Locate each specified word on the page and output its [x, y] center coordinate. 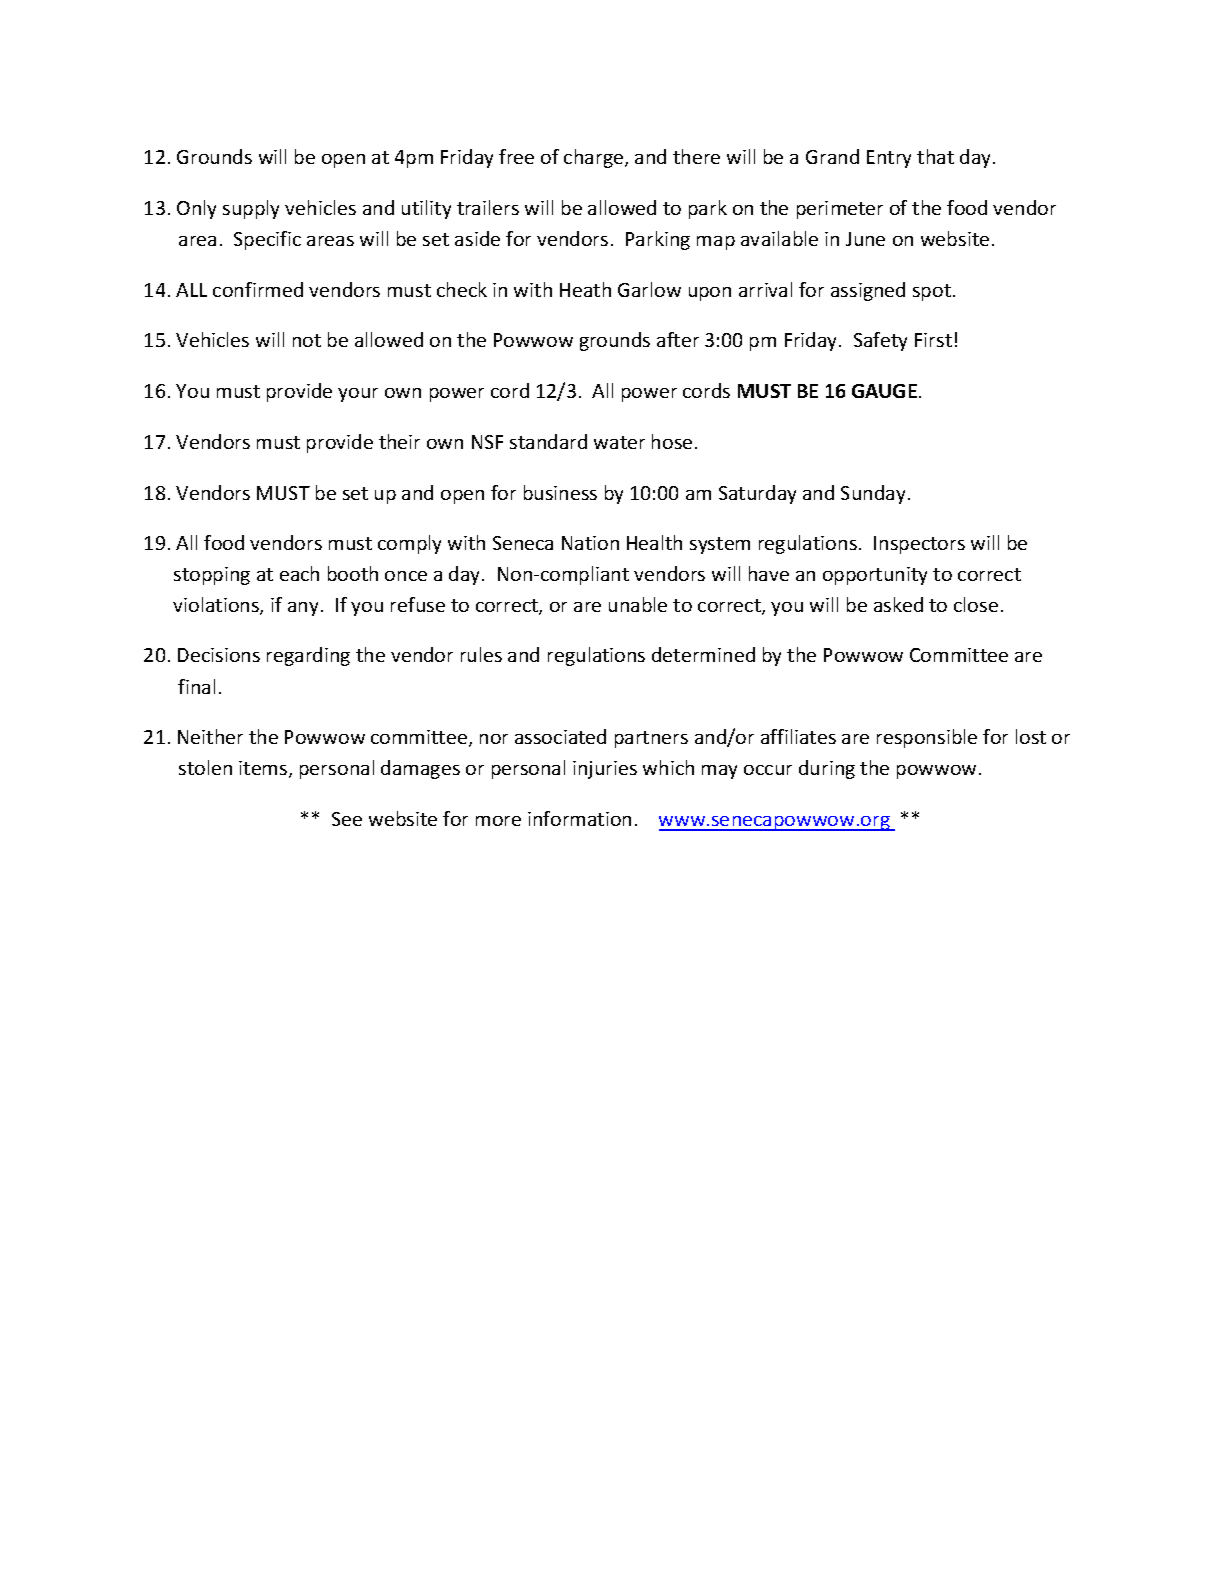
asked [898, 604]
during [827, 769]
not [307, 340]
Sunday [873, 494]
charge [595, 158]
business [560, 492]
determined [703, 654]
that [935, 156]
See [347, 819]
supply [251, 209]
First [933, 340]
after [678, 339]
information [579, 818]
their [399, 441]
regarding [308, 656]
